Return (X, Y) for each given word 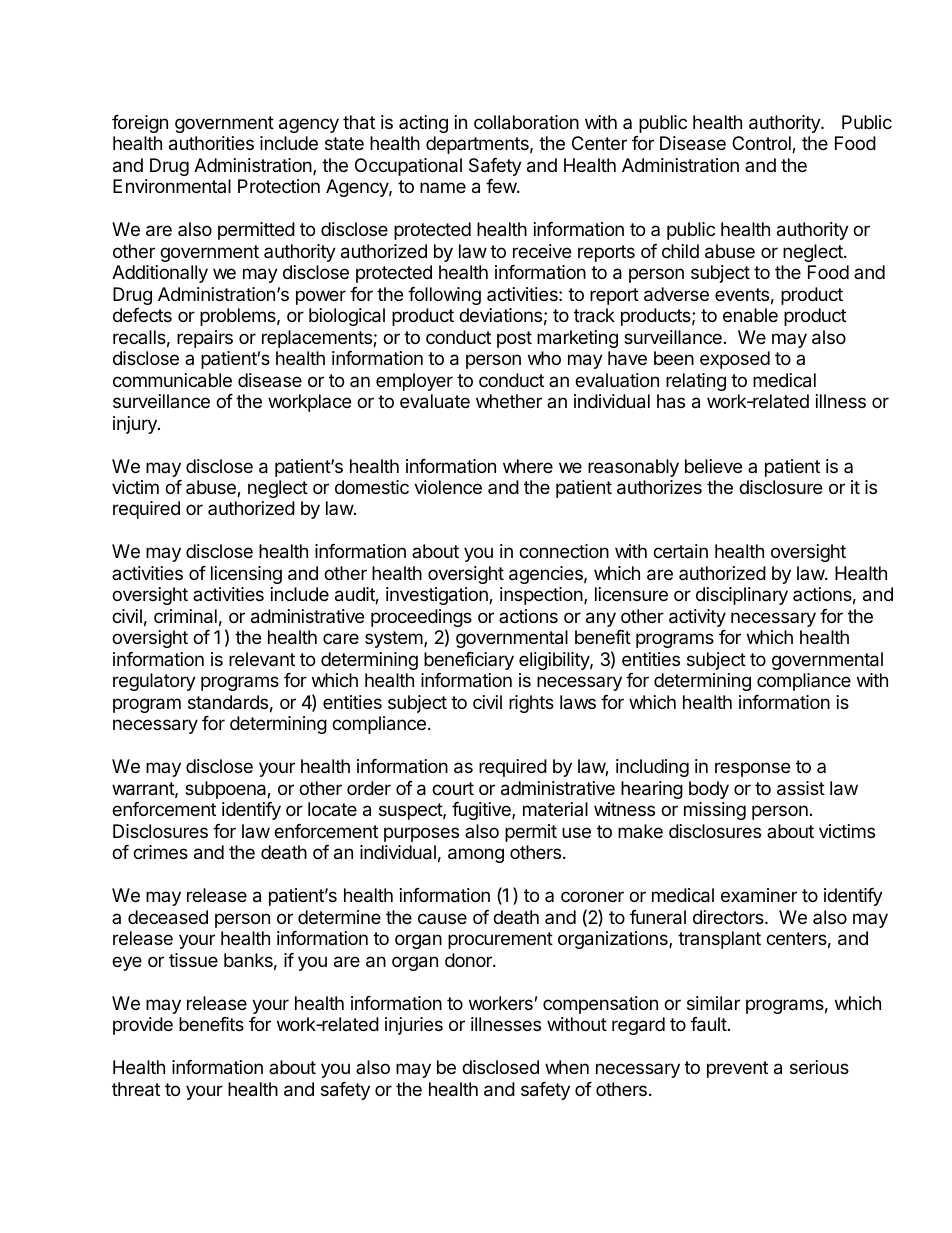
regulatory (154, 682)
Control (762, 144)
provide (143, 1026)
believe (713, 466)
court (453, 788)
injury (136, 425)
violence (448, 487)
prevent (737, 1069)
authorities (211, 143)
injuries (414, 1026)
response (752, 769)
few (502, 186)
